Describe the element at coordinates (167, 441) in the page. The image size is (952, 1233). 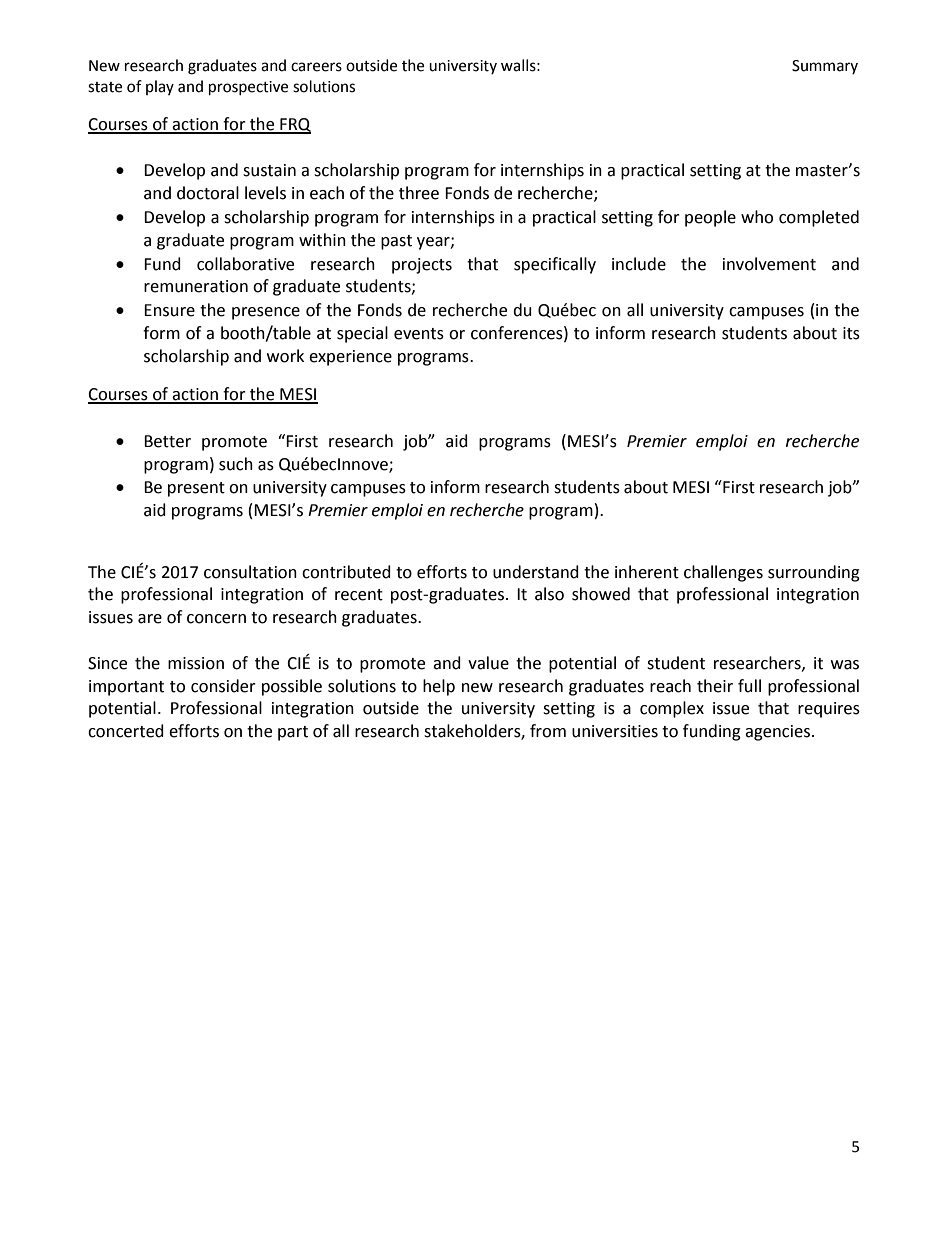
I see `Better` at that location.
